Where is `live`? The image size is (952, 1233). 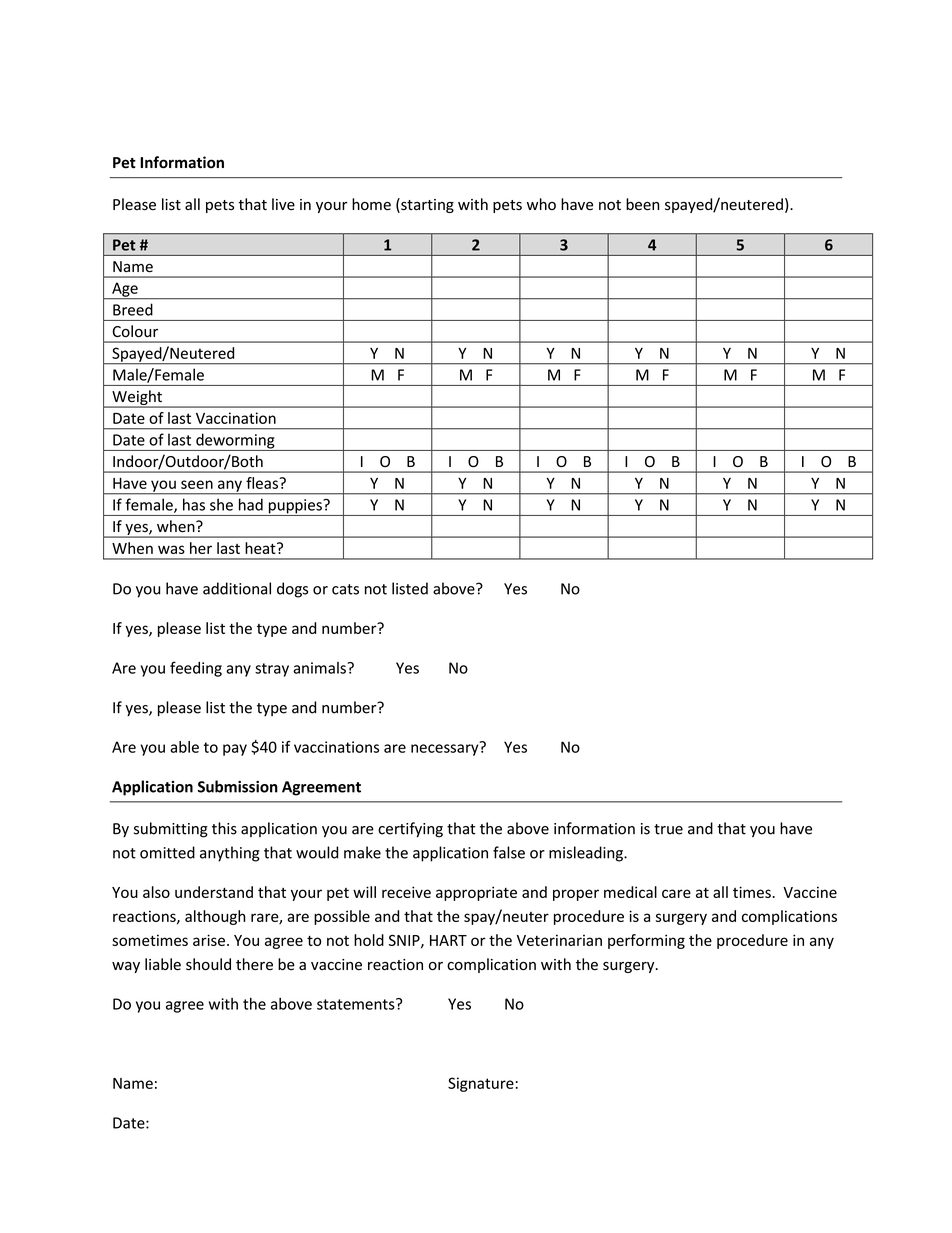
live is located at coordinates (283, 204).
